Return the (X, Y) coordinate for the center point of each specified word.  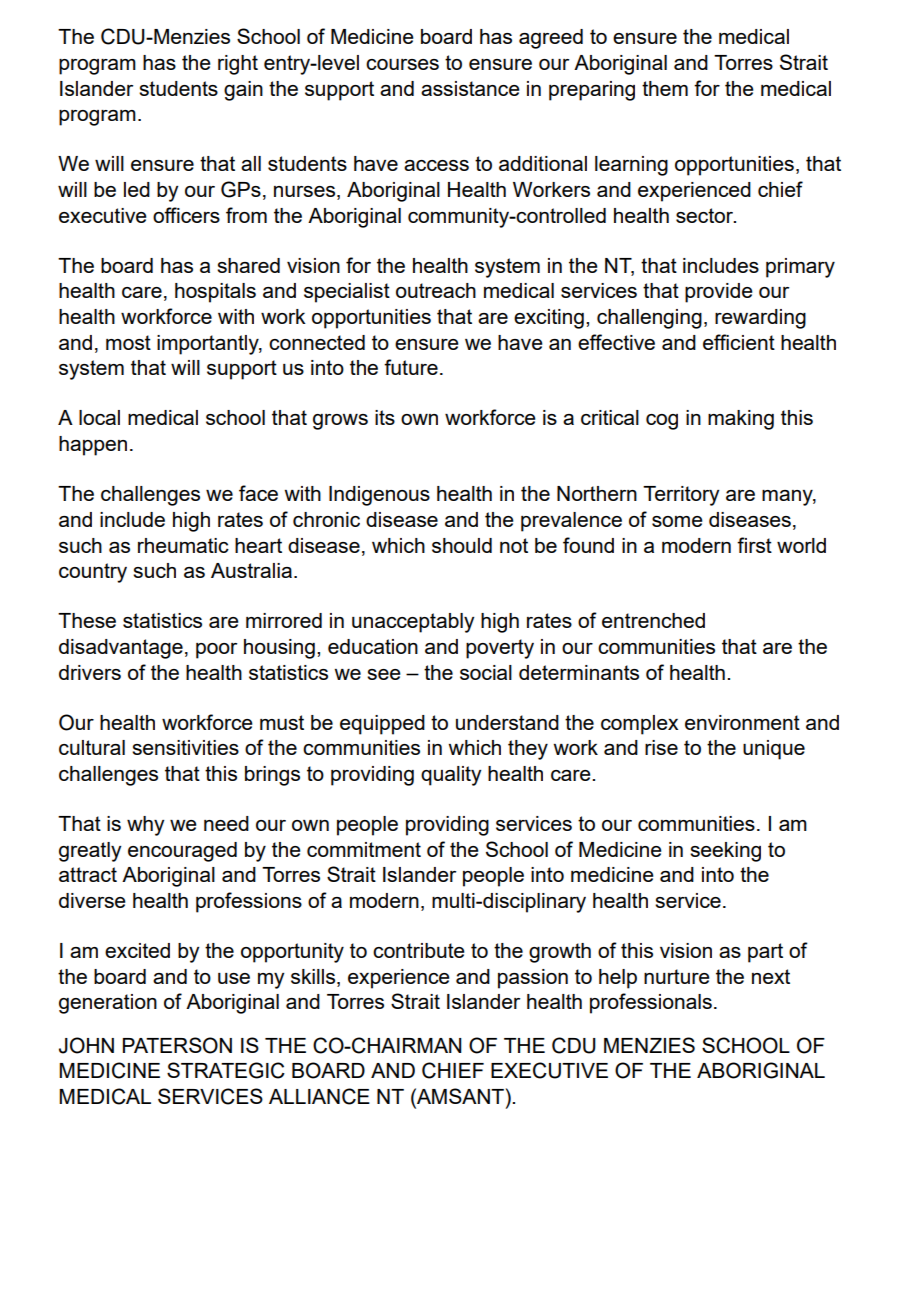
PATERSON (177, 1045)
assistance (470, 88)
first (754, 545)
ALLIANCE (319, 1096)
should (462, 545)
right (238, 65)
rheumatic (183, 545)
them (665, 88)
